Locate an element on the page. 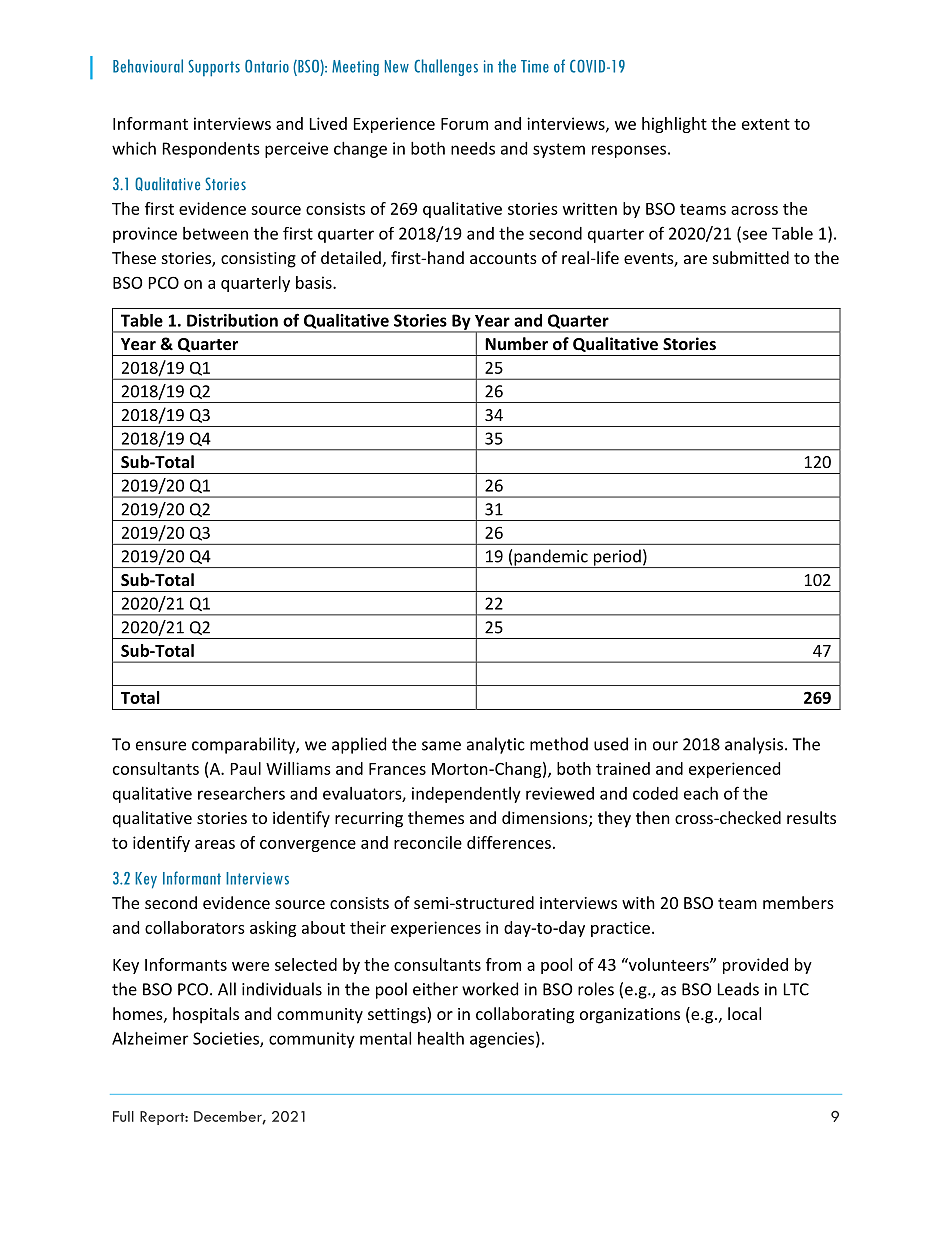 The height and width of the document is (1233, 952). Alzheimer is located at coordinates (150, 1038).
